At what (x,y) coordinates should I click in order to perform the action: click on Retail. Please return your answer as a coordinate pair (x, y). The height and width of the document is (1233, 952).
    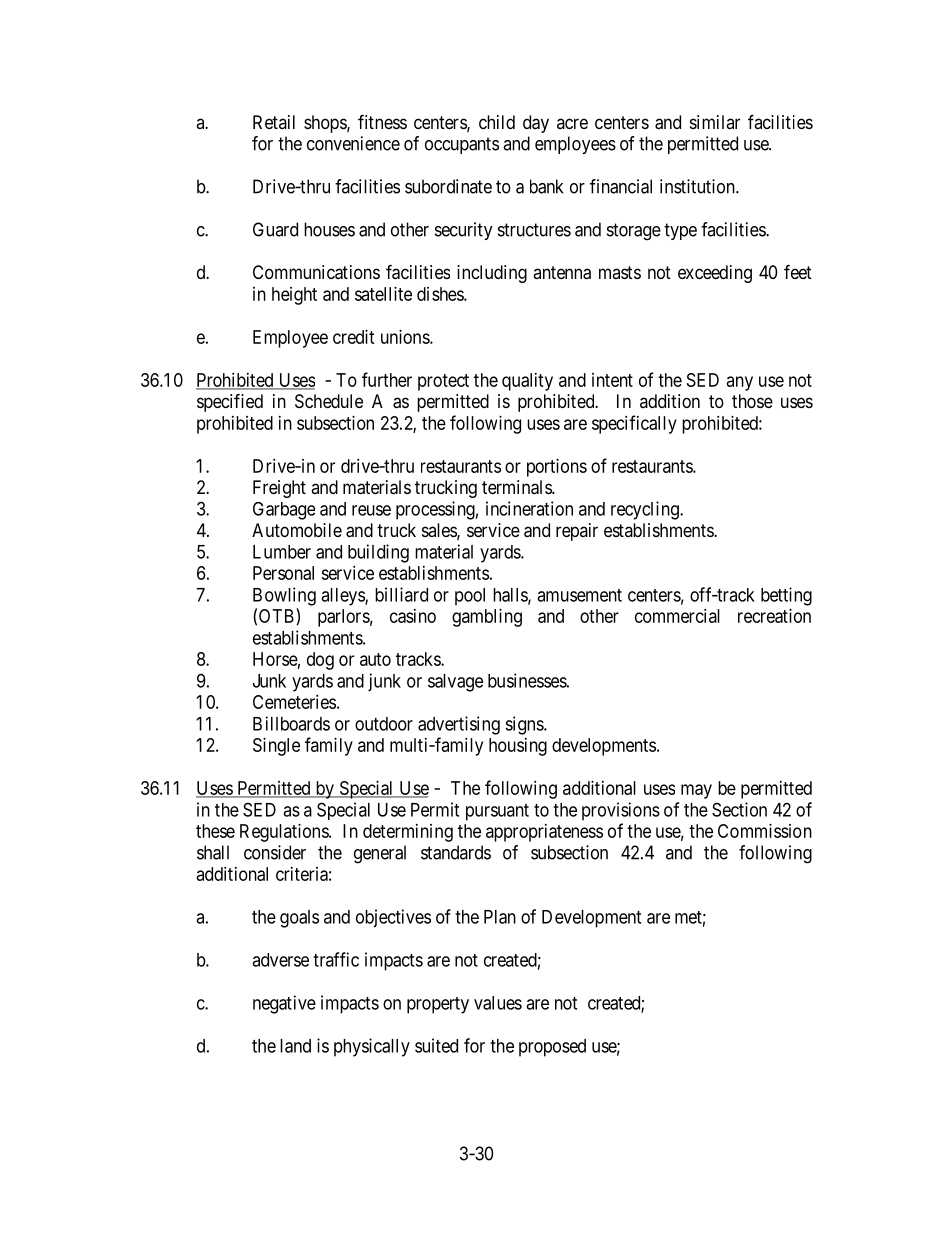
    Looking at the image, I should click on (274, 122).
